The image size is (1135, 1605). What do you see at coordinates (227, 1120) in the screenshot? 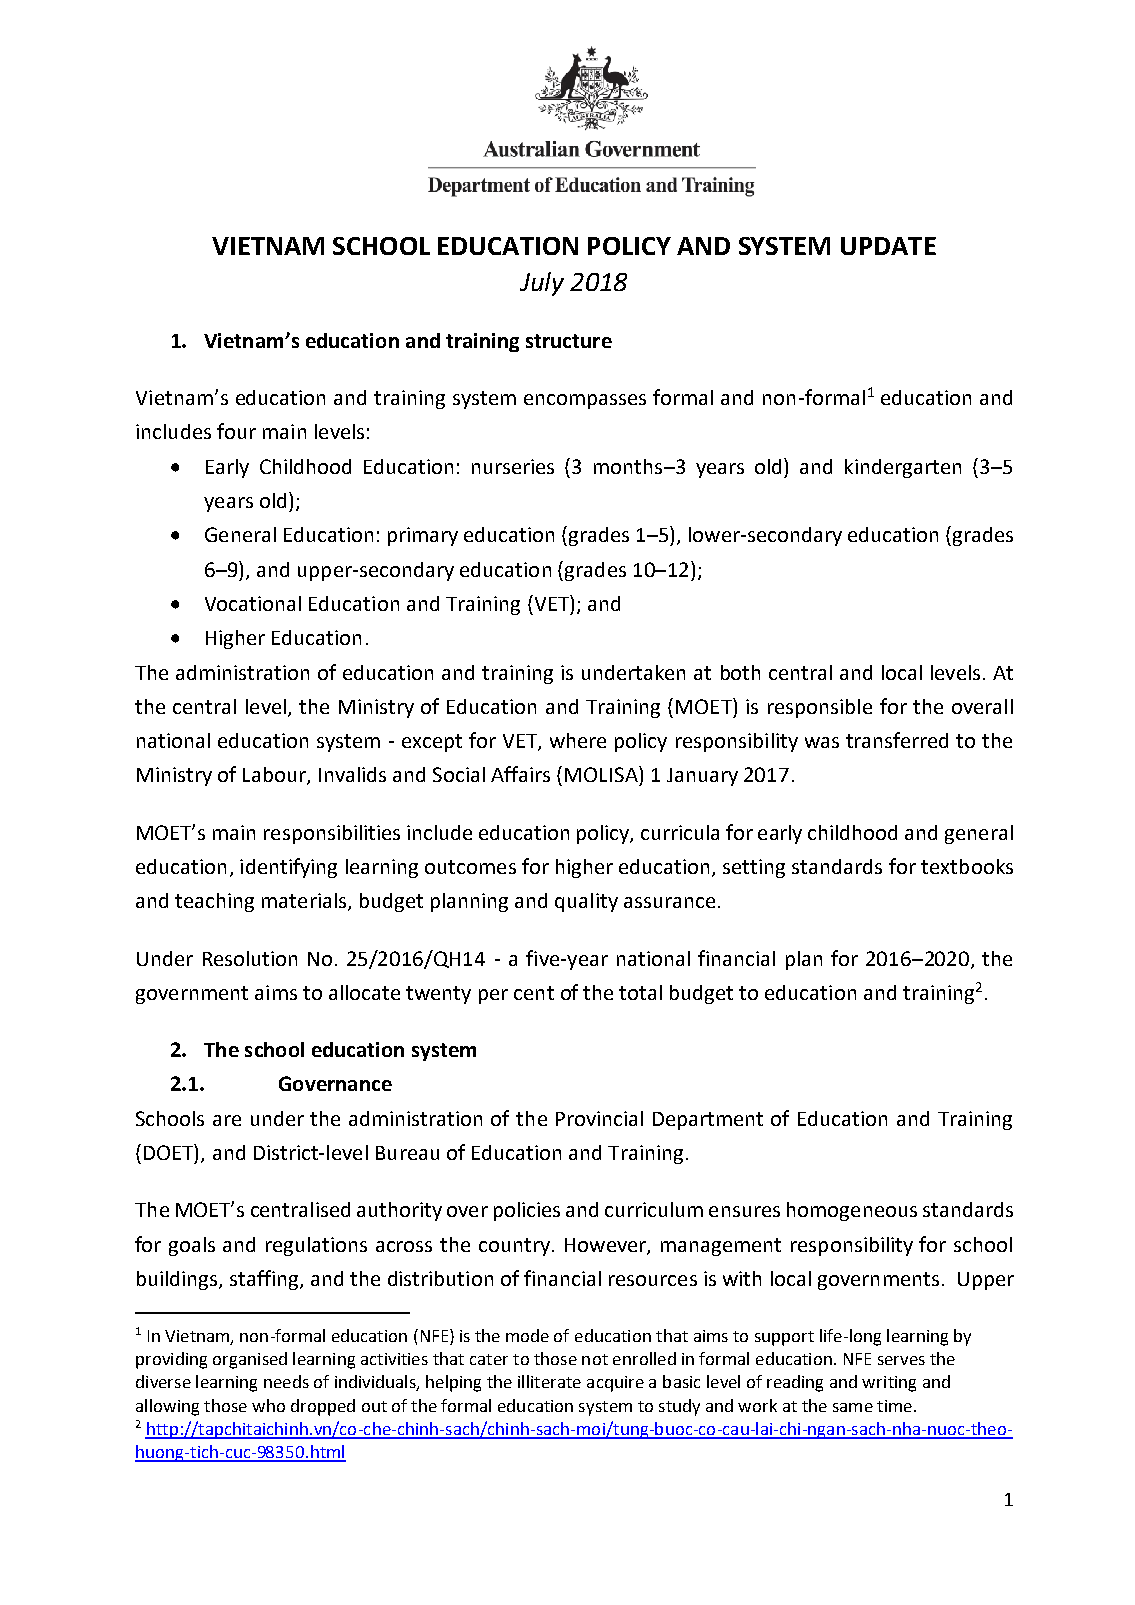
I see `are` at bounding box center [227, 1120].
